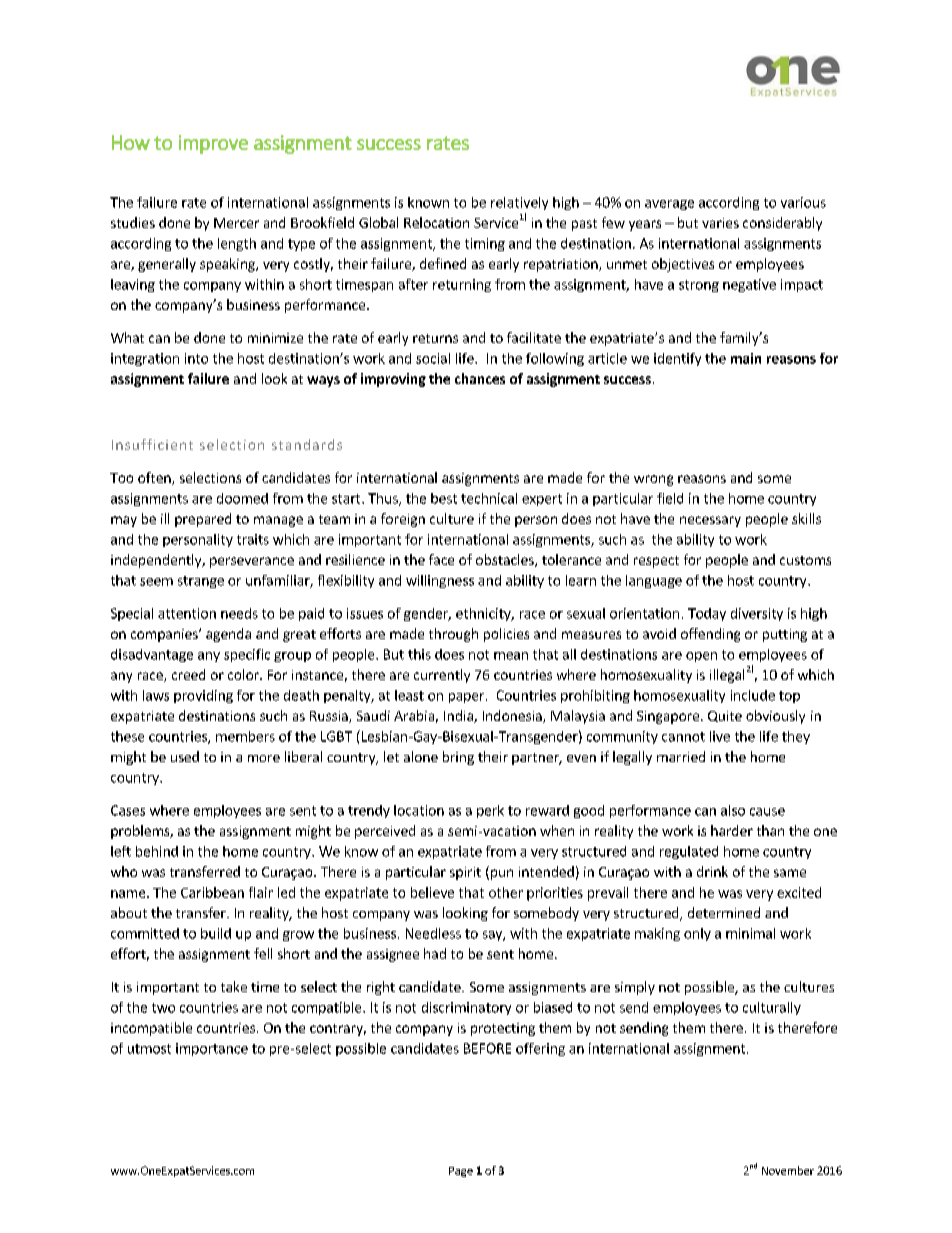  What do you see at coordinates (212, 1049) in the image?
I see `importance` at bounding box center [212, 1049].
